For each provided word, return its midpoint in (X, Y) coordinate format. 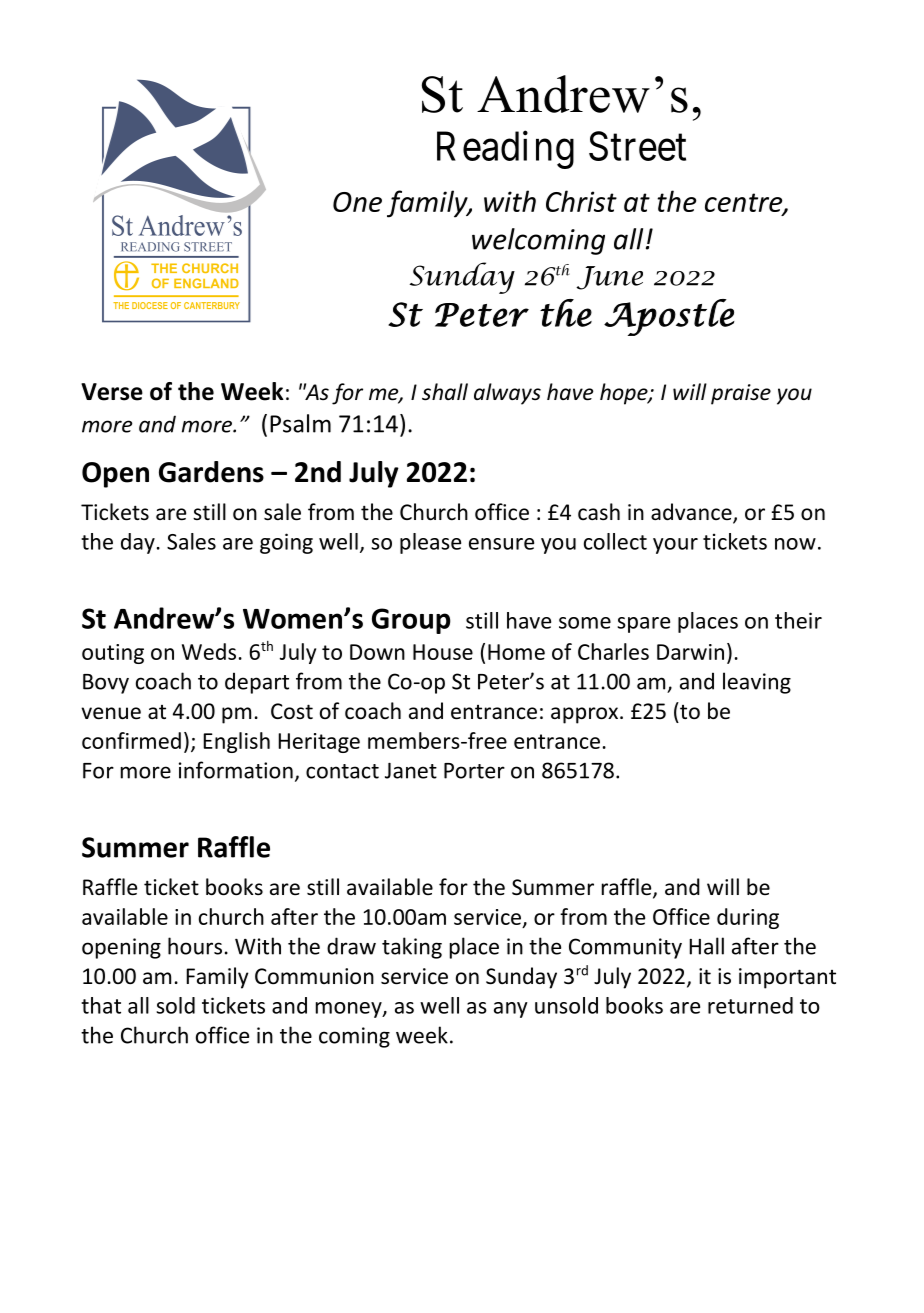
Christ (581, 201)
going (286, 543)
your (675, 546)
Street (637, 146)
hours (195, 946)
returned (750, 1005)
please (430, 543)
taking (412, 948)
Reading (505, 150)
